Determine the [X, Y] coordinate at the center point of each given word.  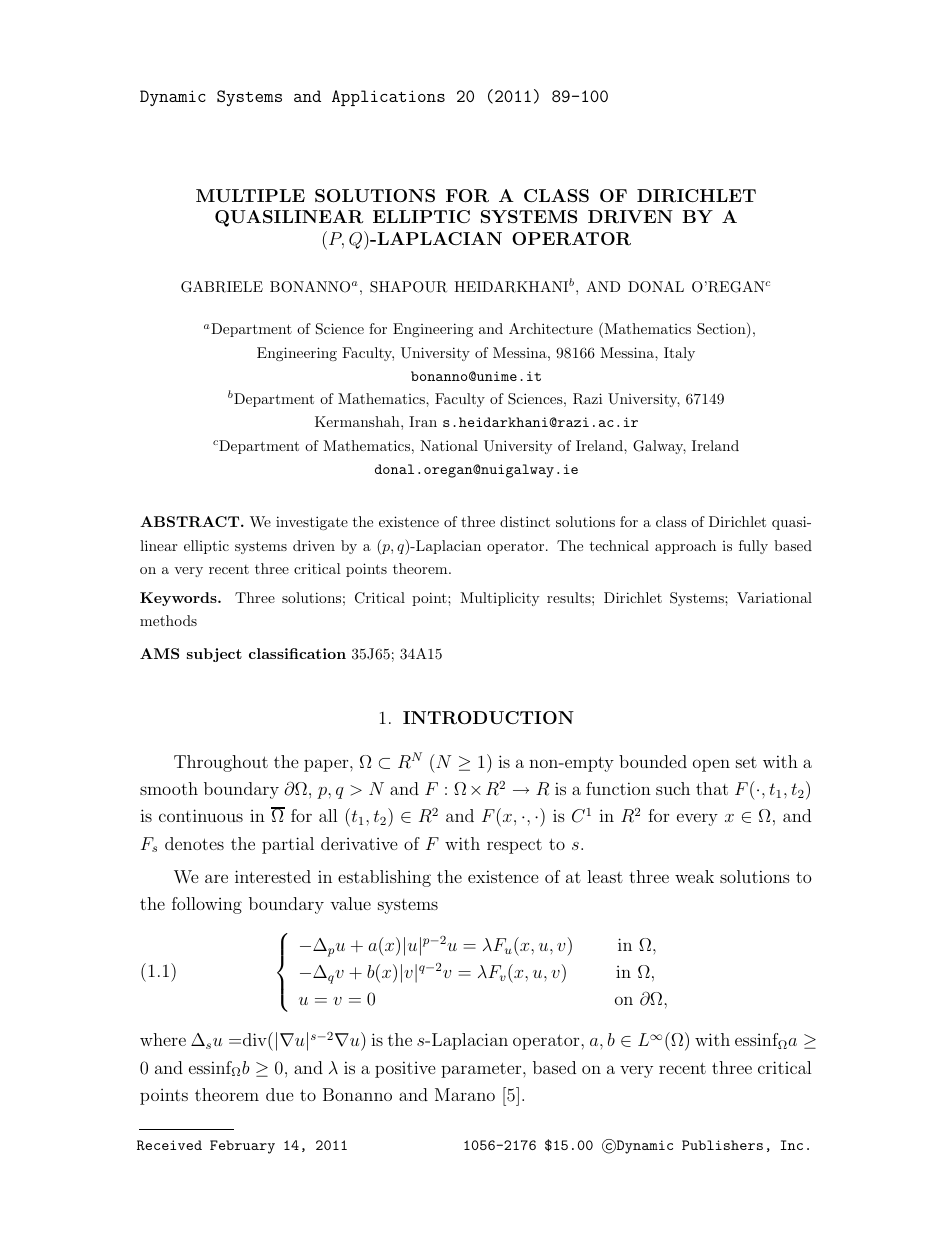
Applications [388, 98]
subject [214, 655]
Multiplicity [499, 599]
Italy [679, 354]
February [242, 1147]
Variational [774, 597]
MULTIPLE [250, 196]
